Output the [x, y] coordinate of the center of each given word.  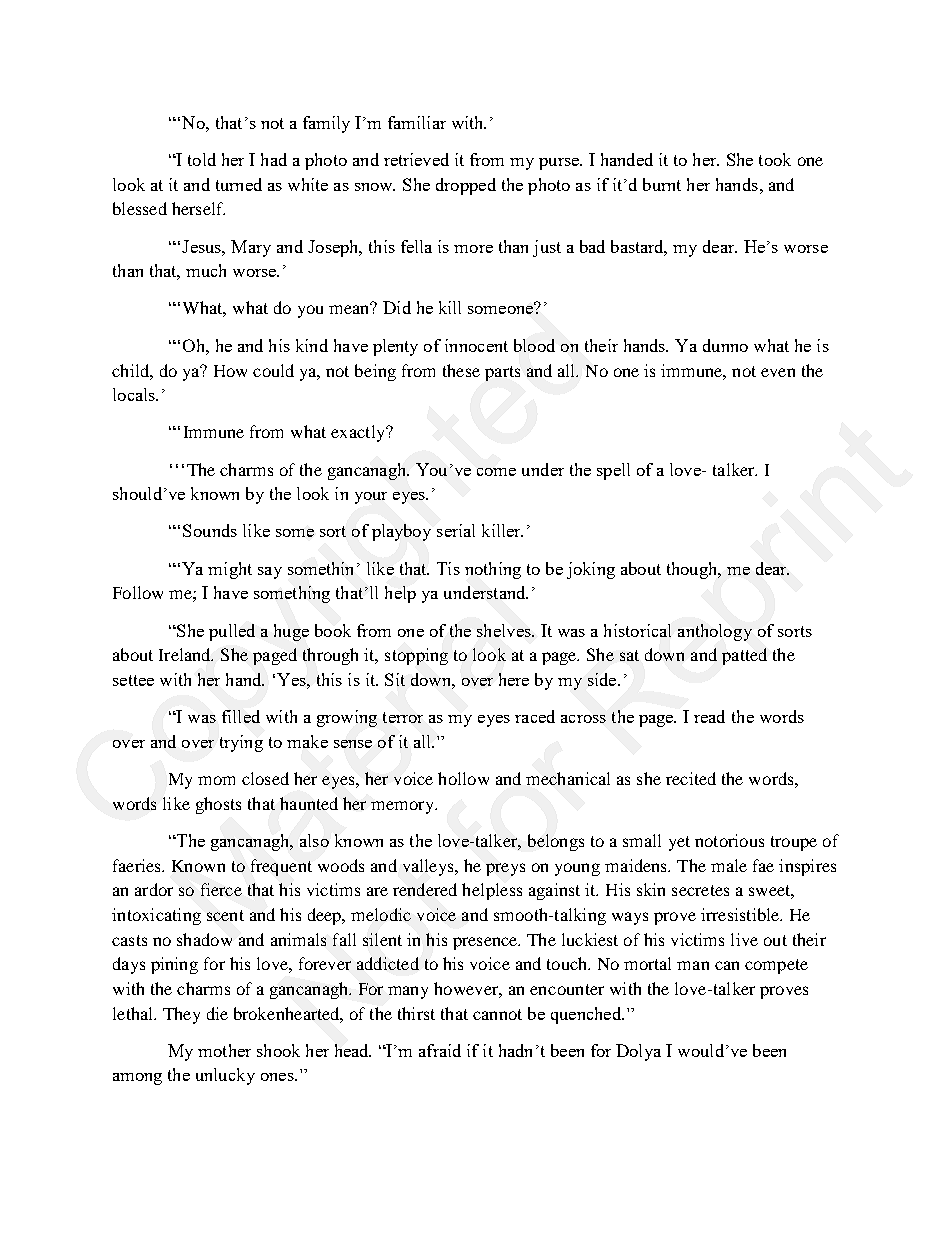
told [202, 159]
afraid [440, 1050]
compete [776, 966]
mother [224, 1050]
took [775, 159]
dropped [466, 186]
